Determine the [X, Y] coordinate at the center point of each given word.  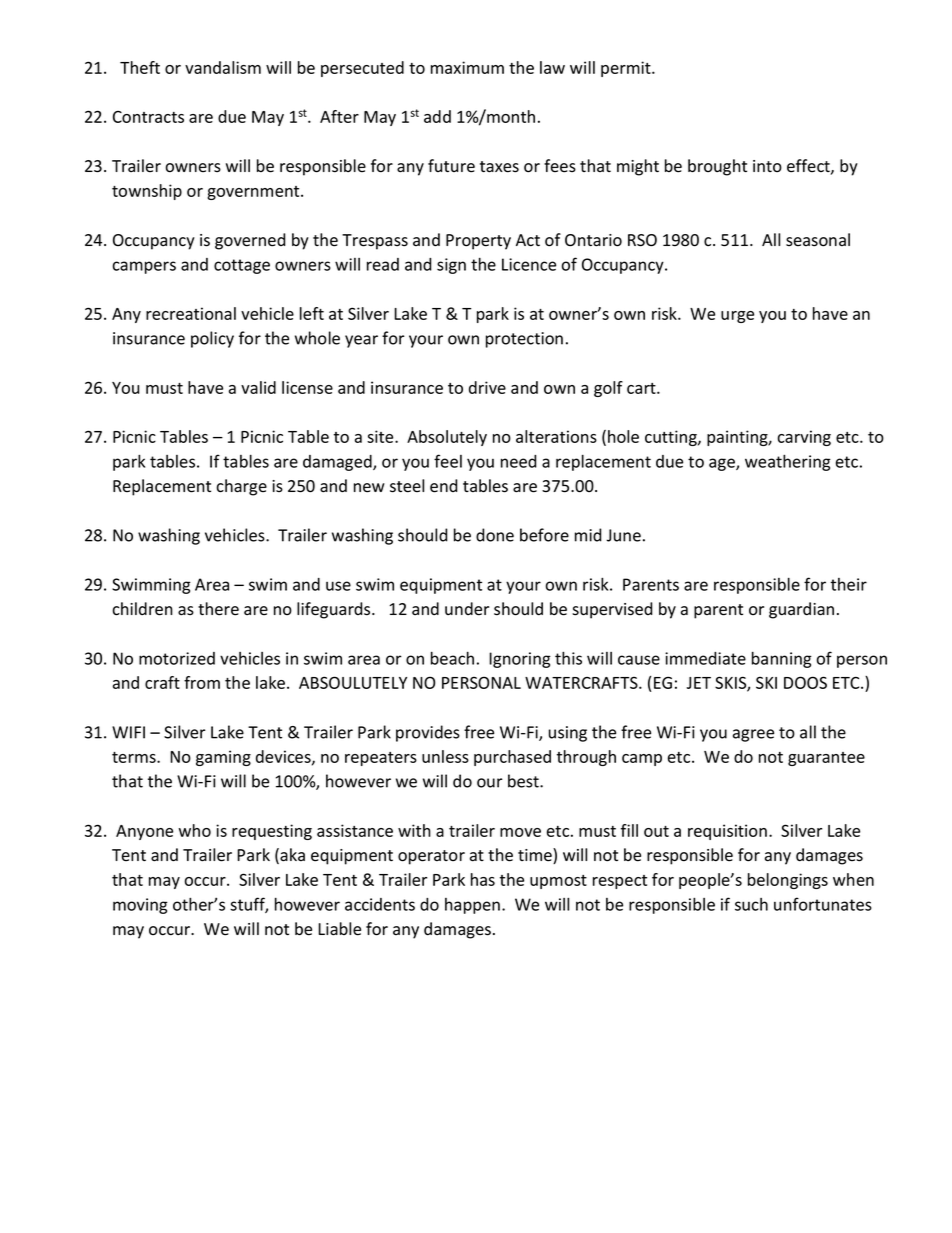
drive [487, 387]
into [767, 166]
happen [472, 906]
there [218, 609]
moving [140, 906]
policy [212, 339]
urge [737, 317]
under [467, 609]
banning [782, 660]
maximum [467, 67]
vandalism [223, 67]
